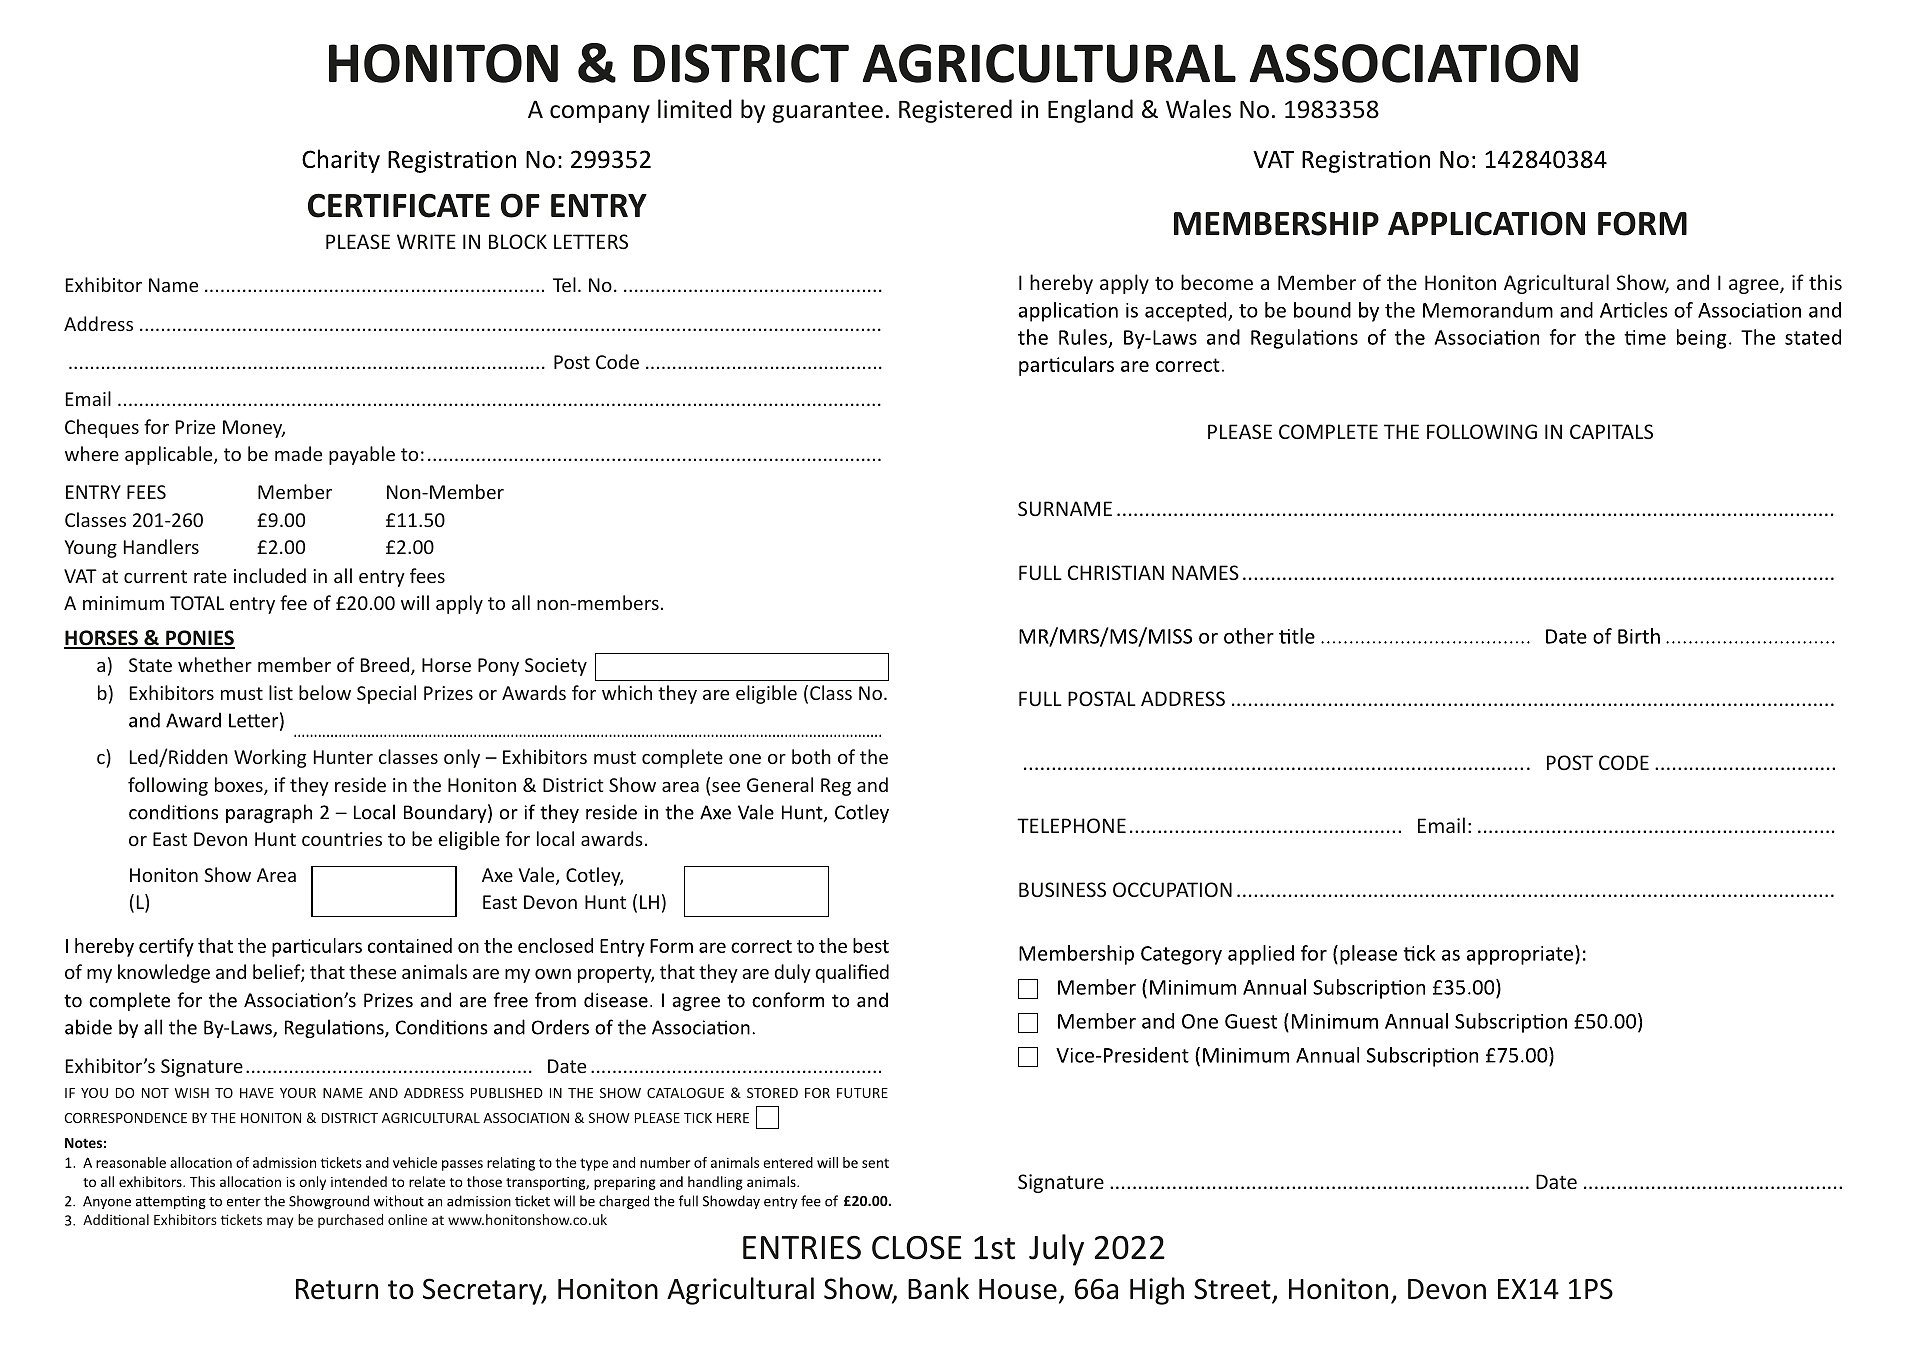  I want to click on CHRISTIAN, so click(1116, 572).
